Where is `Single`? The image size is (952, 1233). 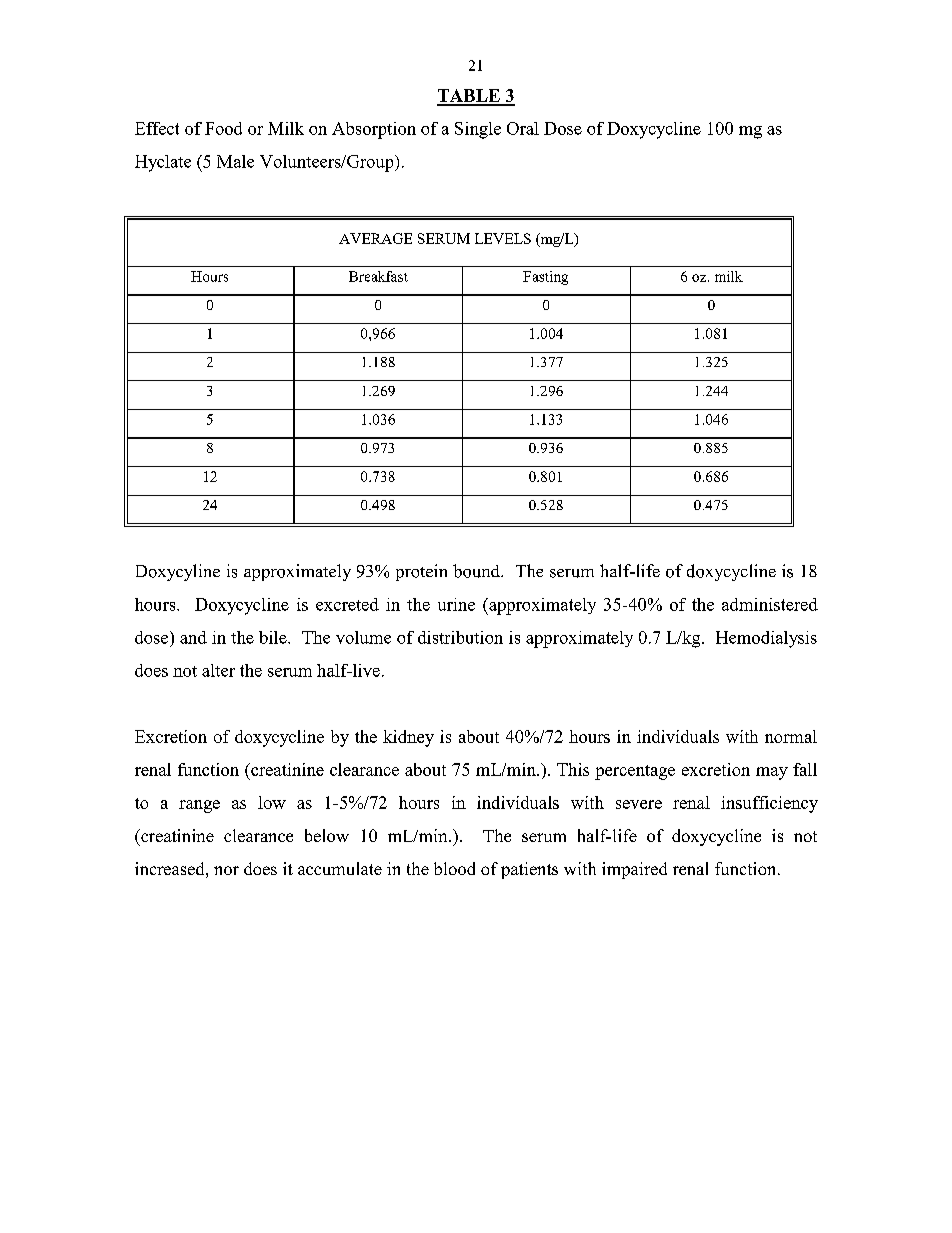 Single is located at coordinates (478, 130).
